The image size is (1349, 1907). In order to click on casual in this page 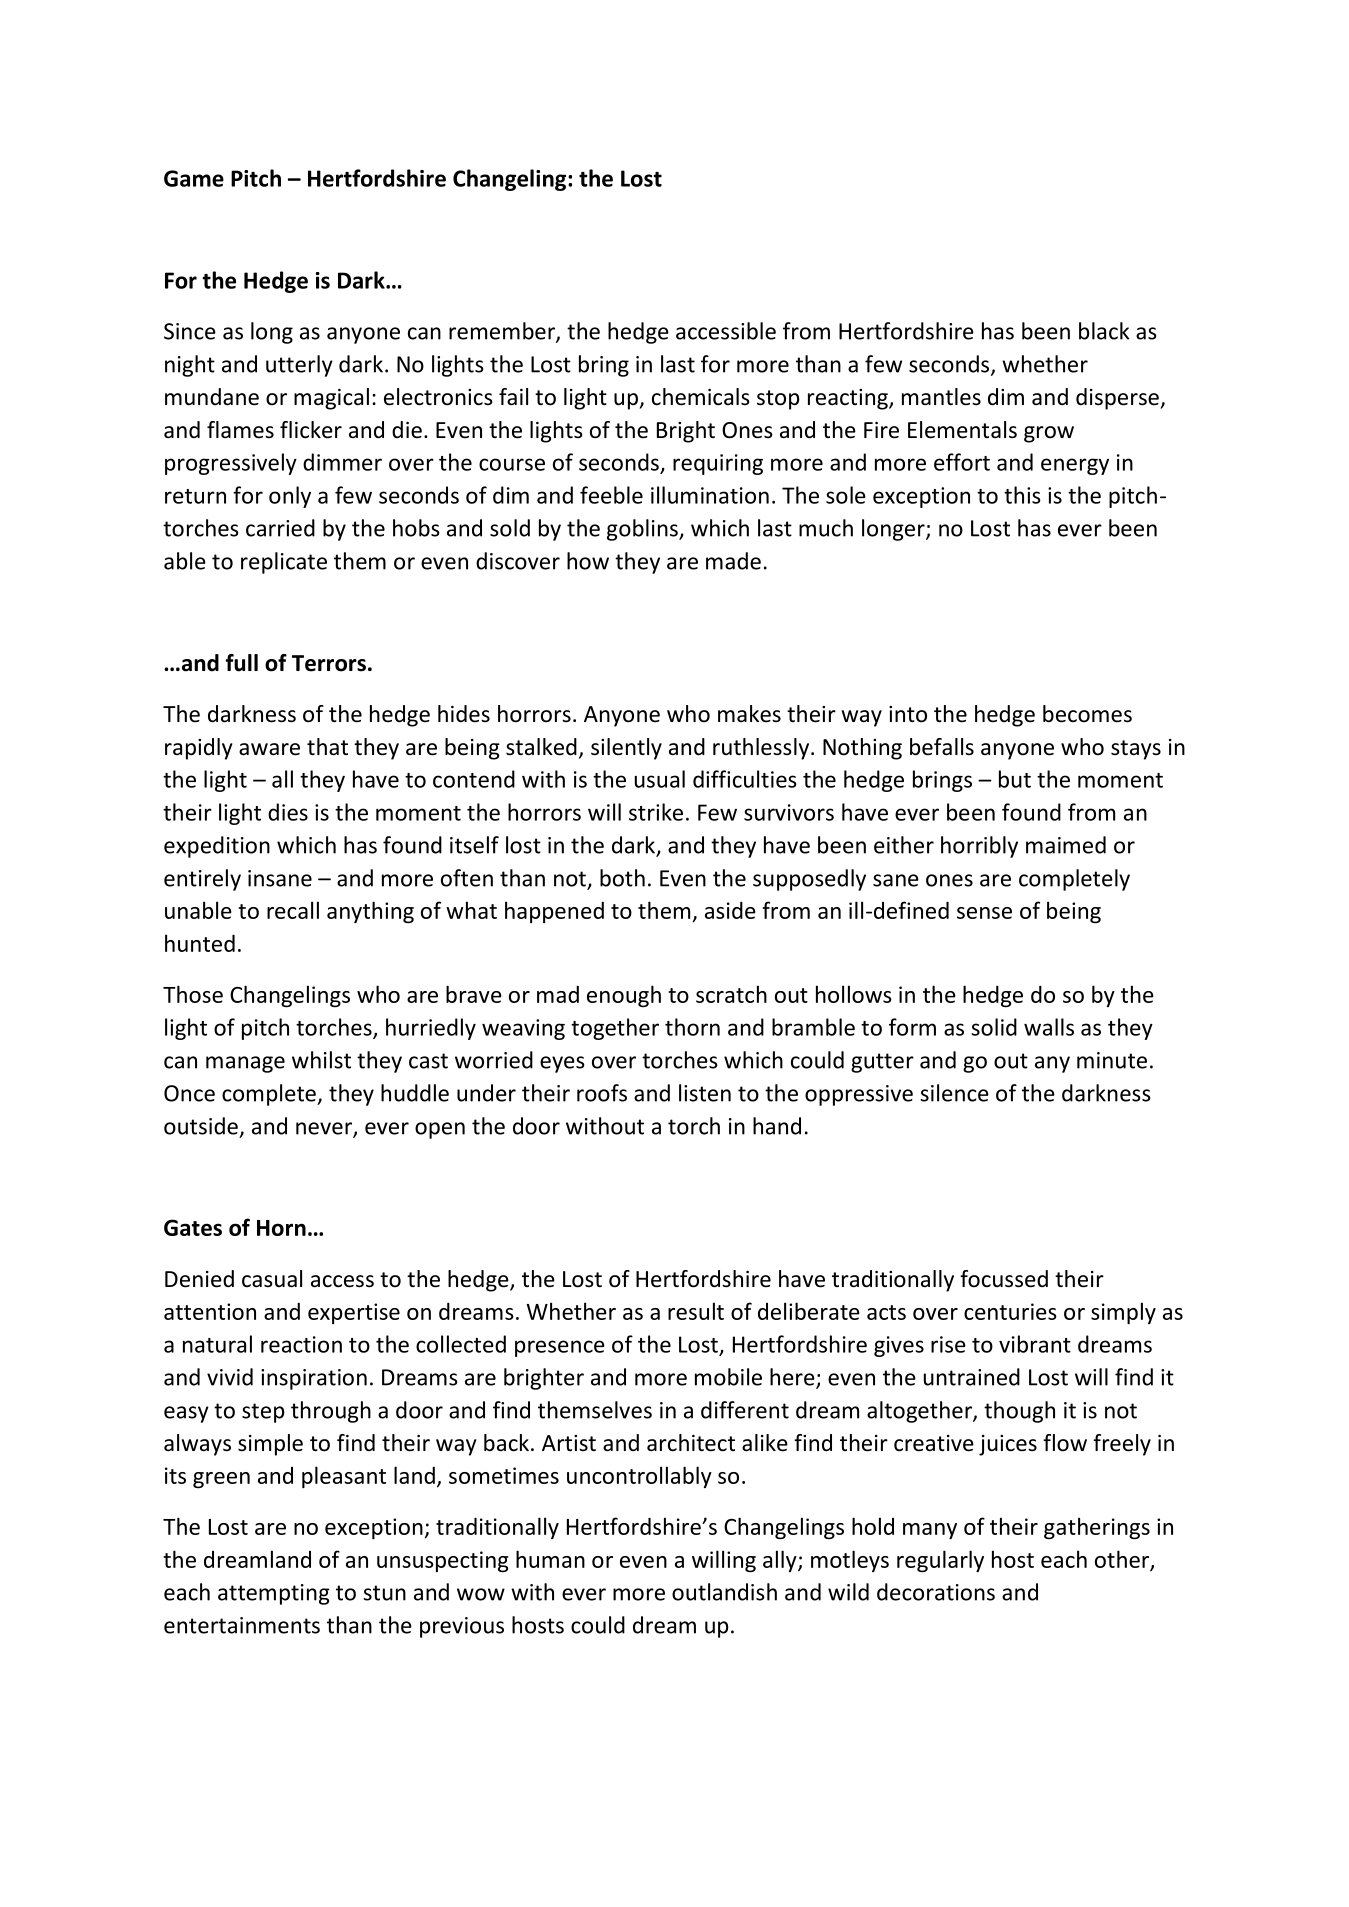, I will do `click(272, 1279)`.
